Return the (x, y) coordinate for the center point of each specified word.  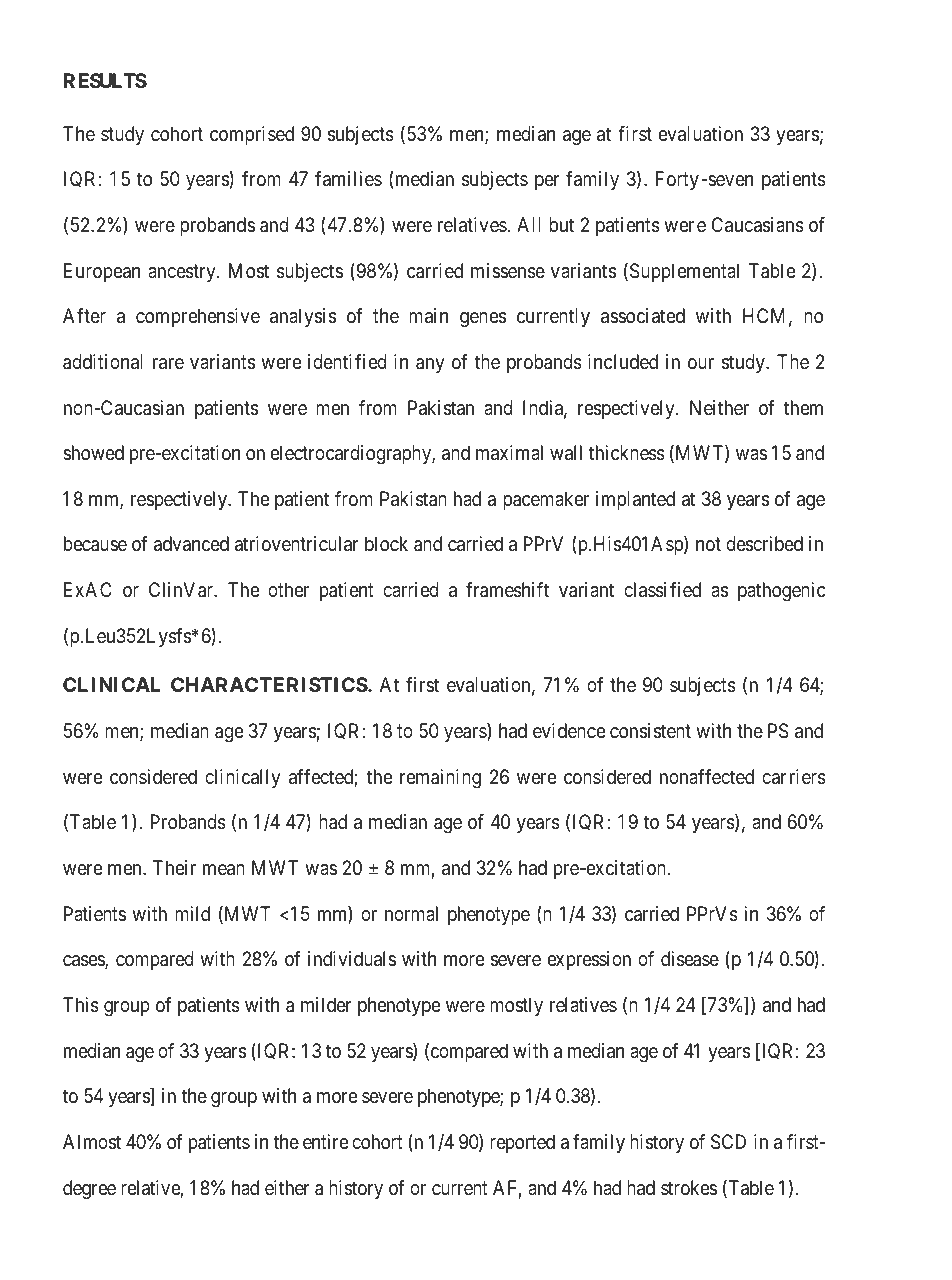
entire (325, 1141)
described (764, 544)
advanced (191, 544)
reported (522, 1143)
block (386, 543)
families (348, 178)
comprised (252, 135)
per (547, 182)
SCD (728, 1142)
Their (174, 867)
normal (411, 914)
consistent (650, 731)
